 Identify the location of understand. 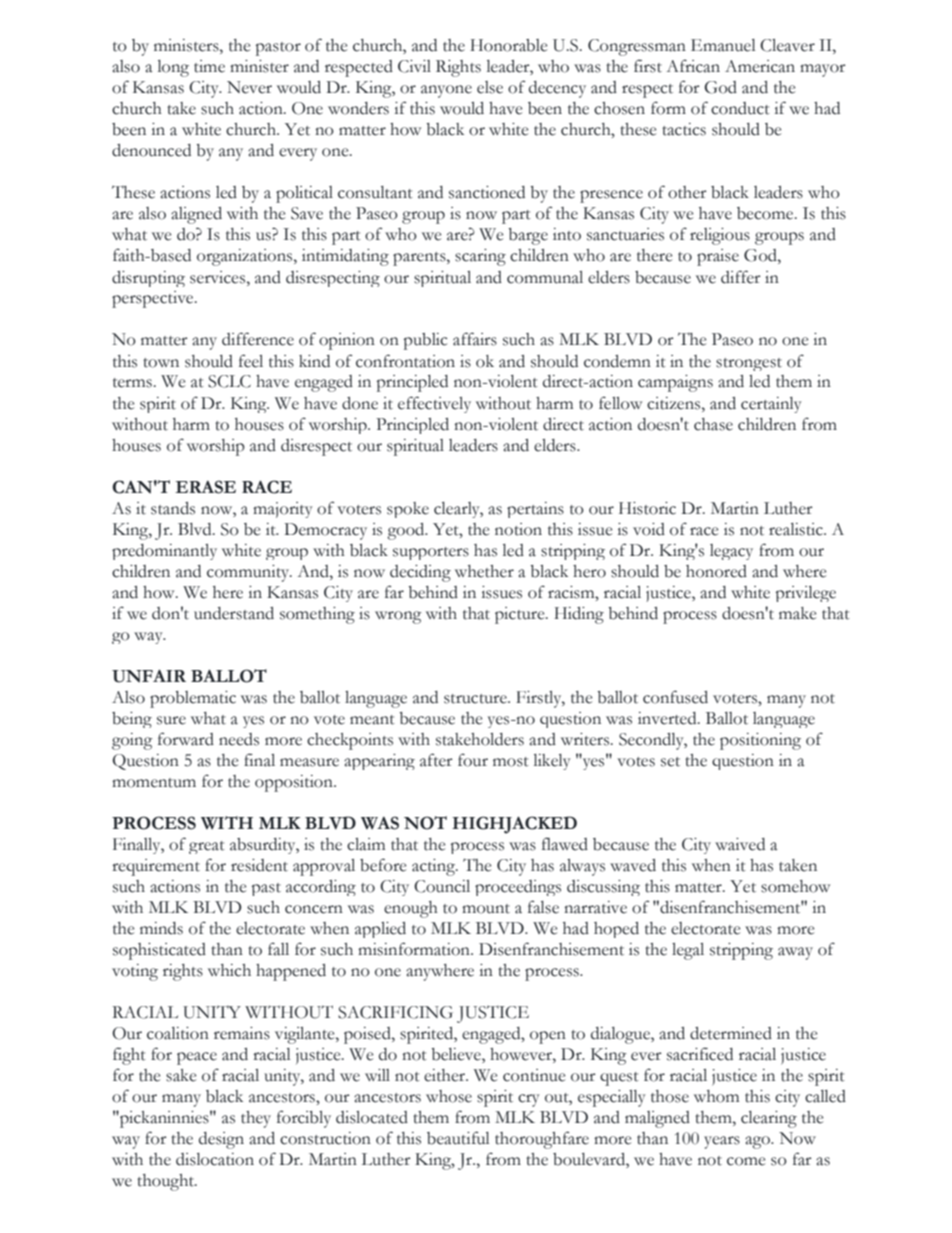
(234, 613).
